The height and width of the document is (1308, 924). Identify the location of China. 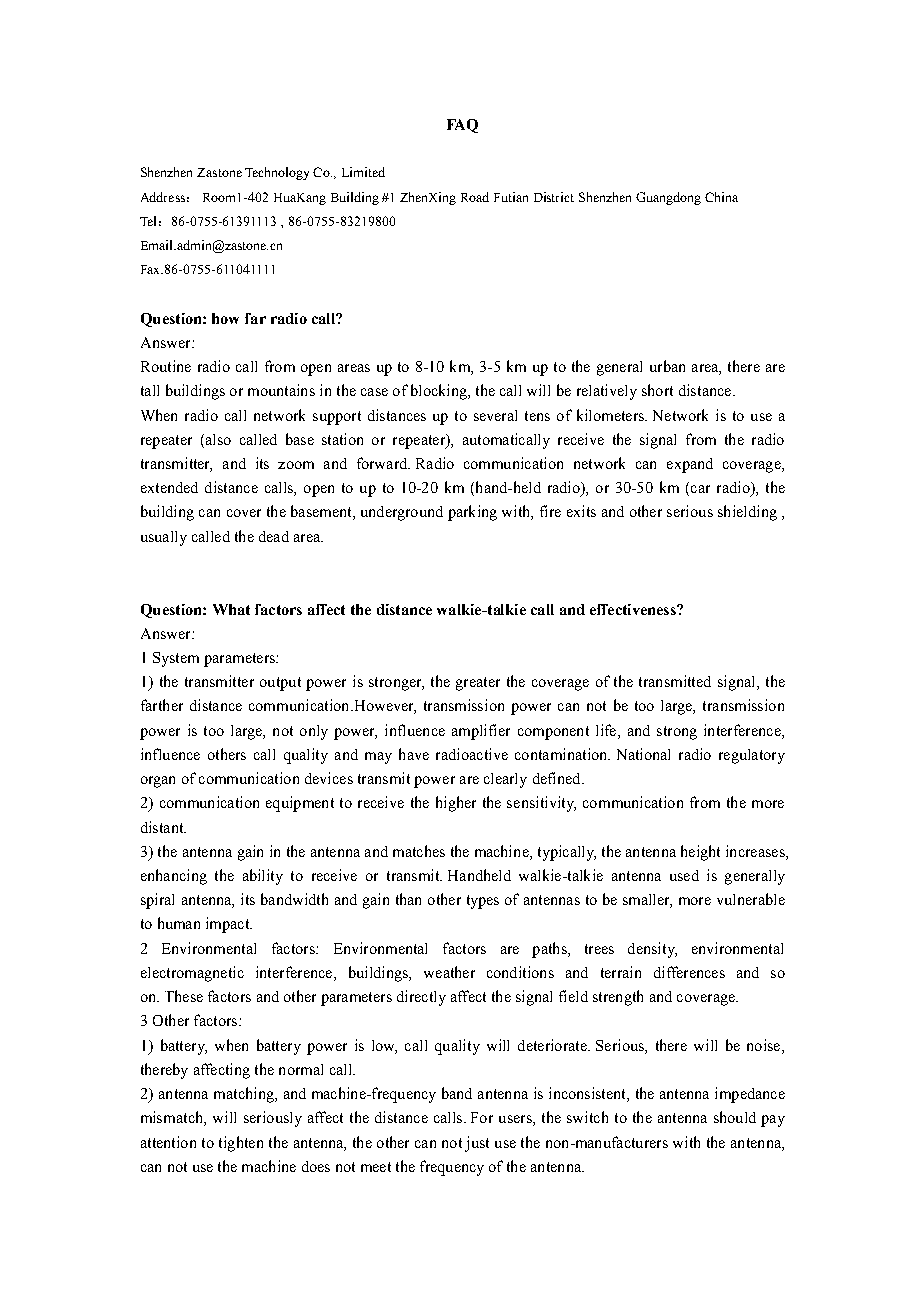
(721, 197).
